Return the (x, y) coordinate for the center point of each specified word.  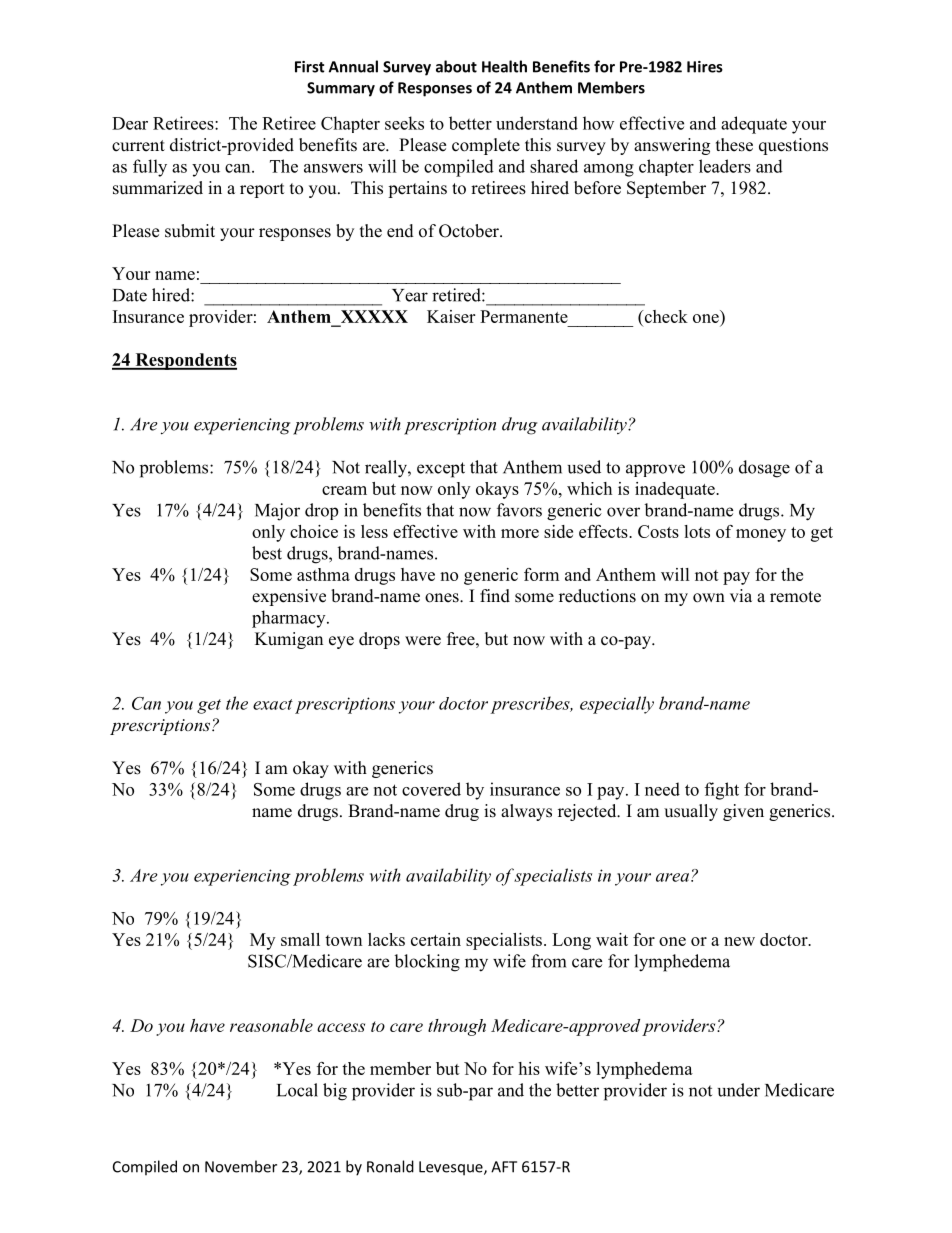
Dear (130, 123)
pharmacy (290, 619)
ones (443, 598)
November (241, 1166)
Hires (705, 67)
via (741, 595)
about (456, 66)
